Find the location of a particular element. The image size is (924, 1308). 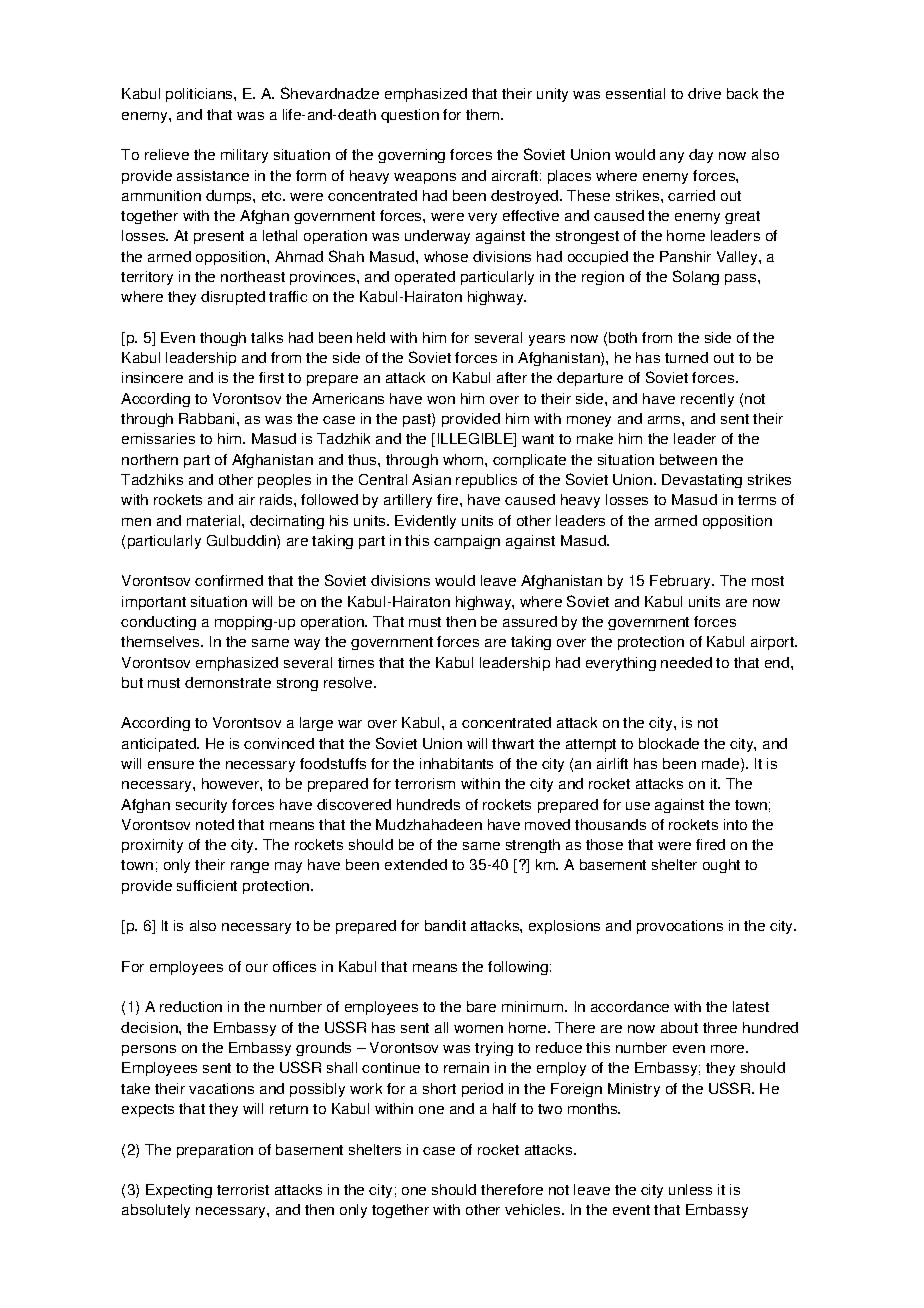

preparation is located at coordinates (215, 1151).
